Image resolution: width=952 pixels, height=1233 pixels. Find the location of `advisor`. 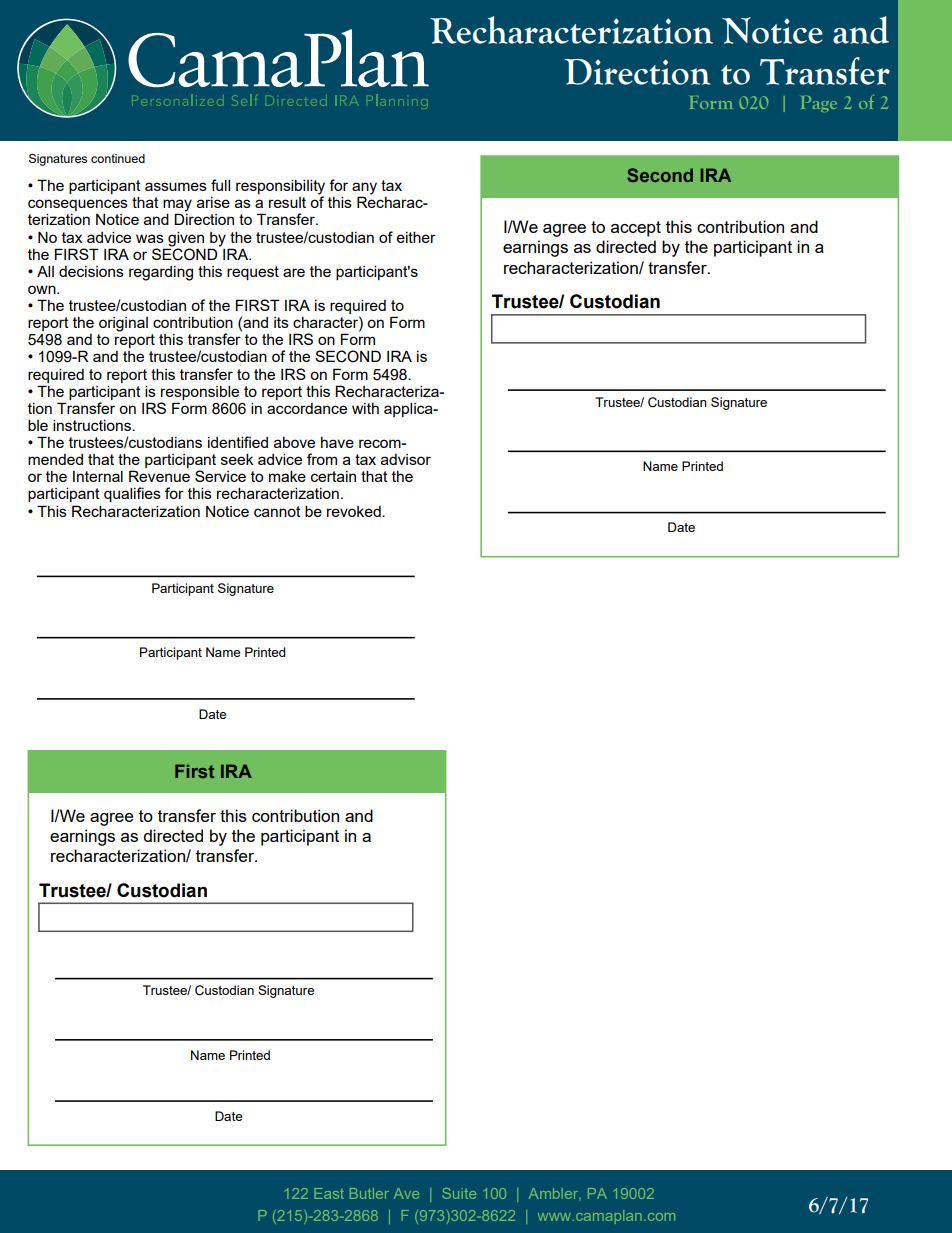

advisor is located at coordinates (406, 459).
